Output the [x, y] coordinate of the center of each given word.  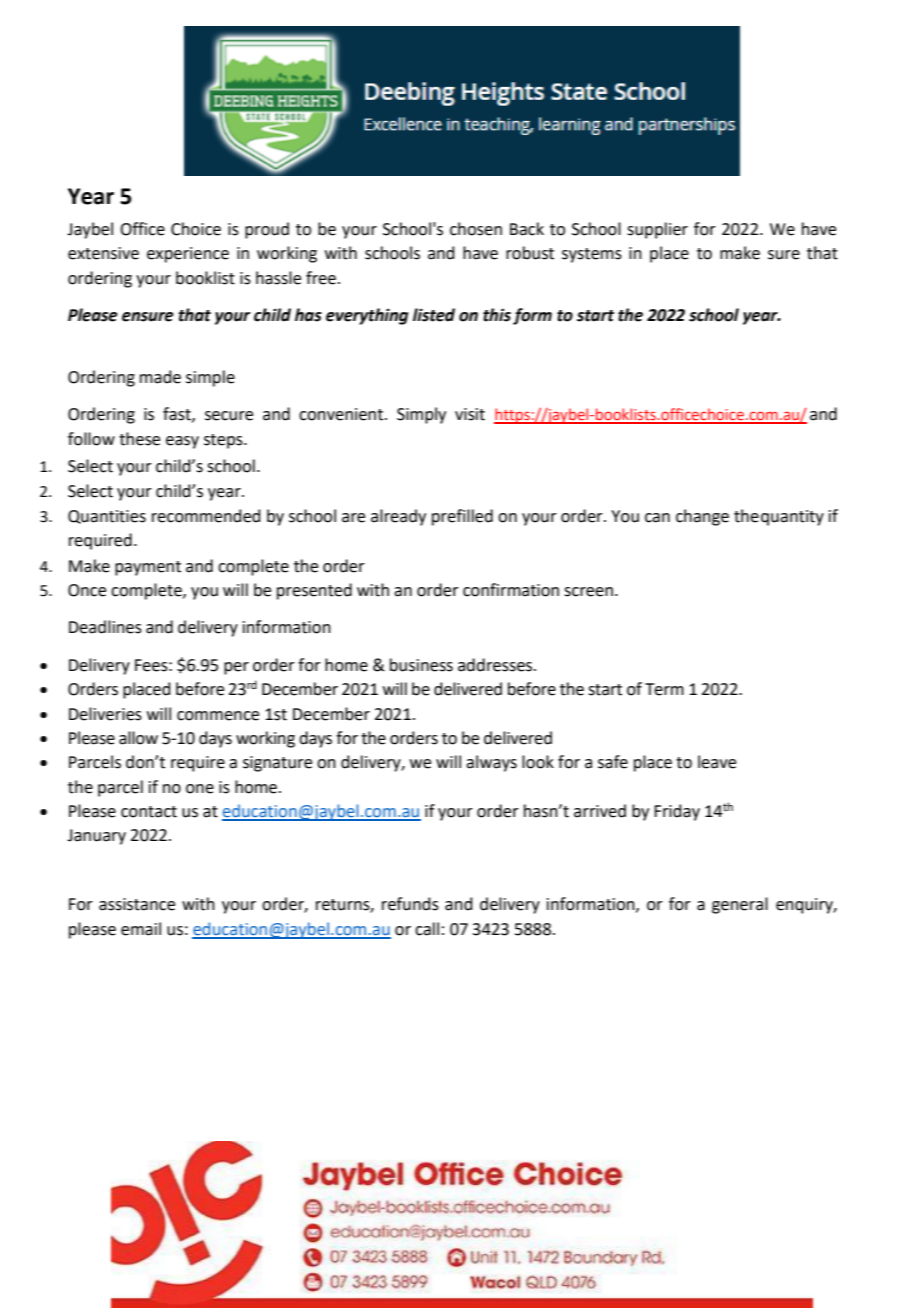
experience [188, 255]
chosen [476, 229]
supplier [657, 230]
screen [588, 592]
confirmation [511, 590]
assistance [137, 904]
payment [148, 568]
